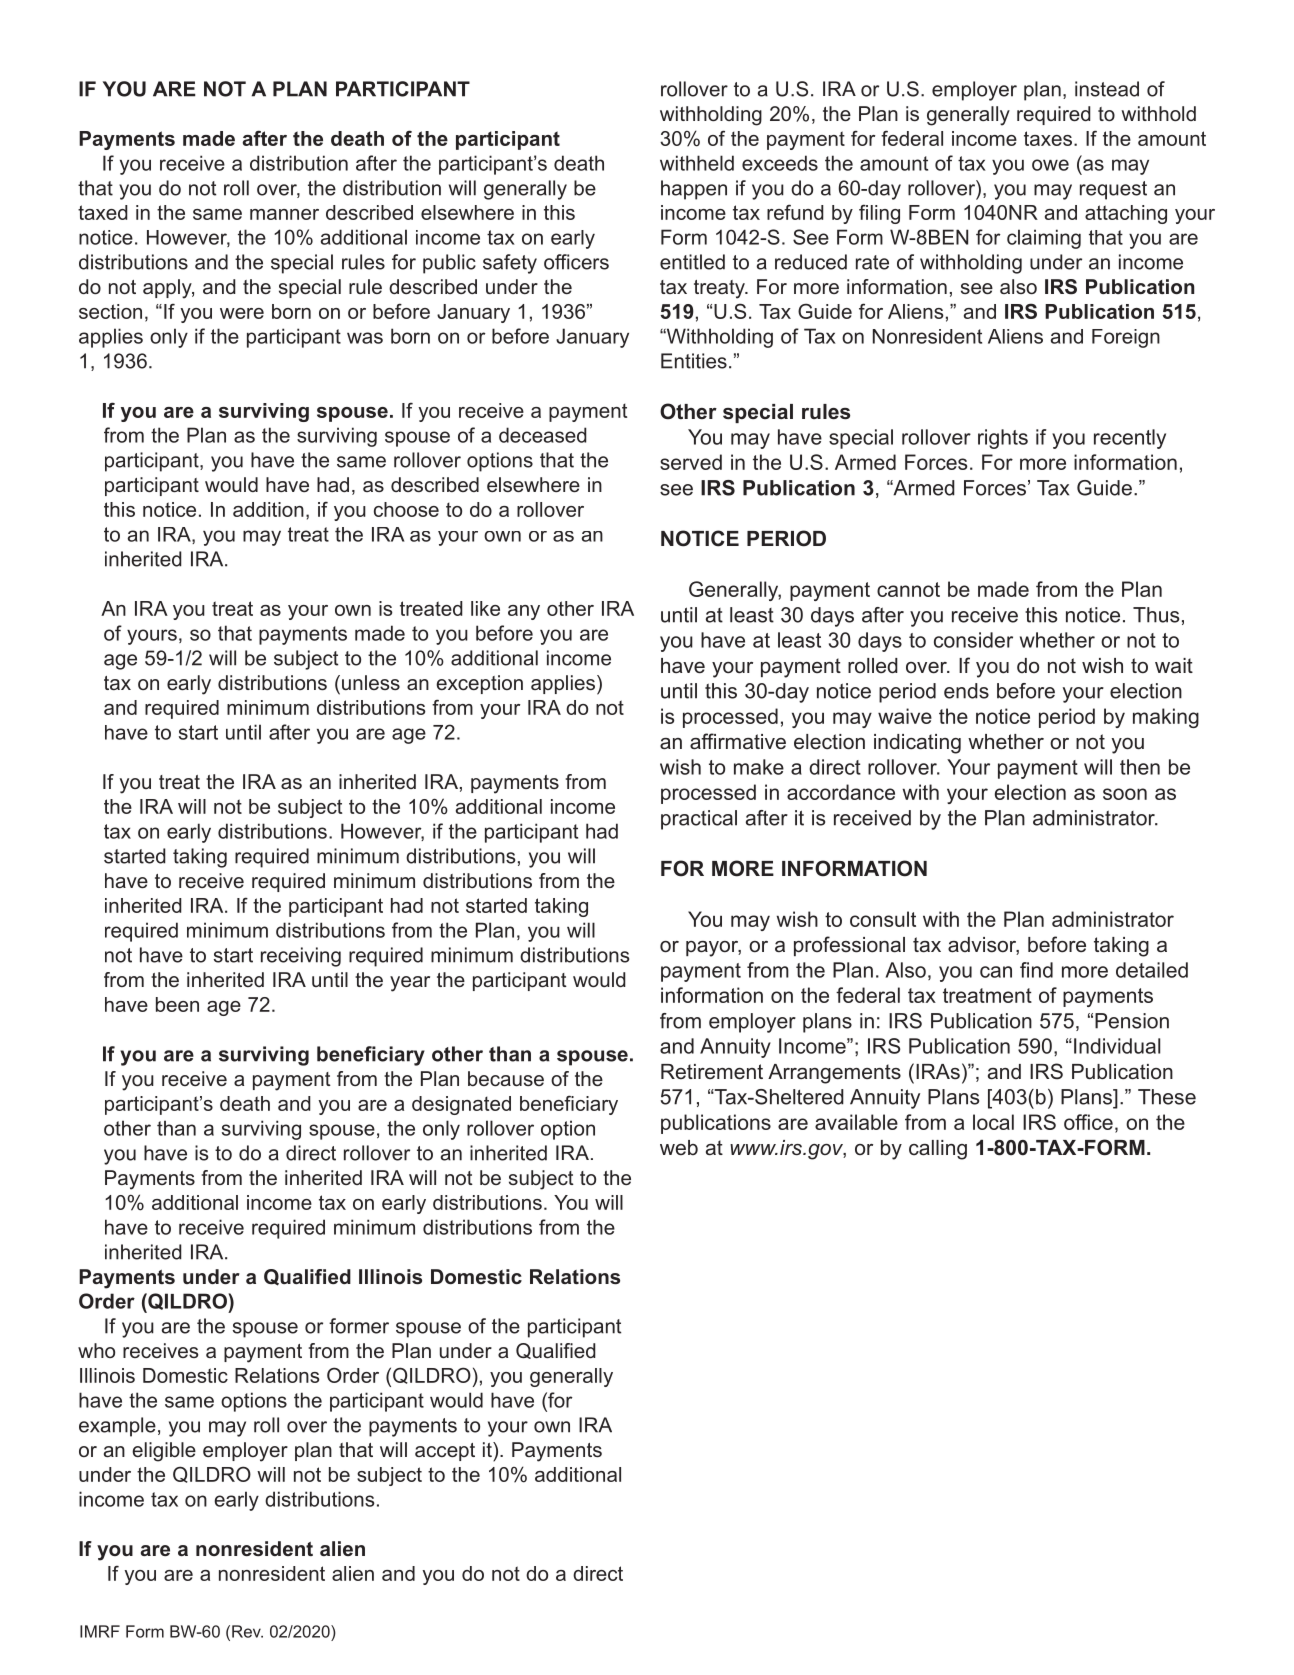  What do you see at coordinates (247, 1631) in the screenshot?
I see `Rev` at bounding box center [247, 1631].
